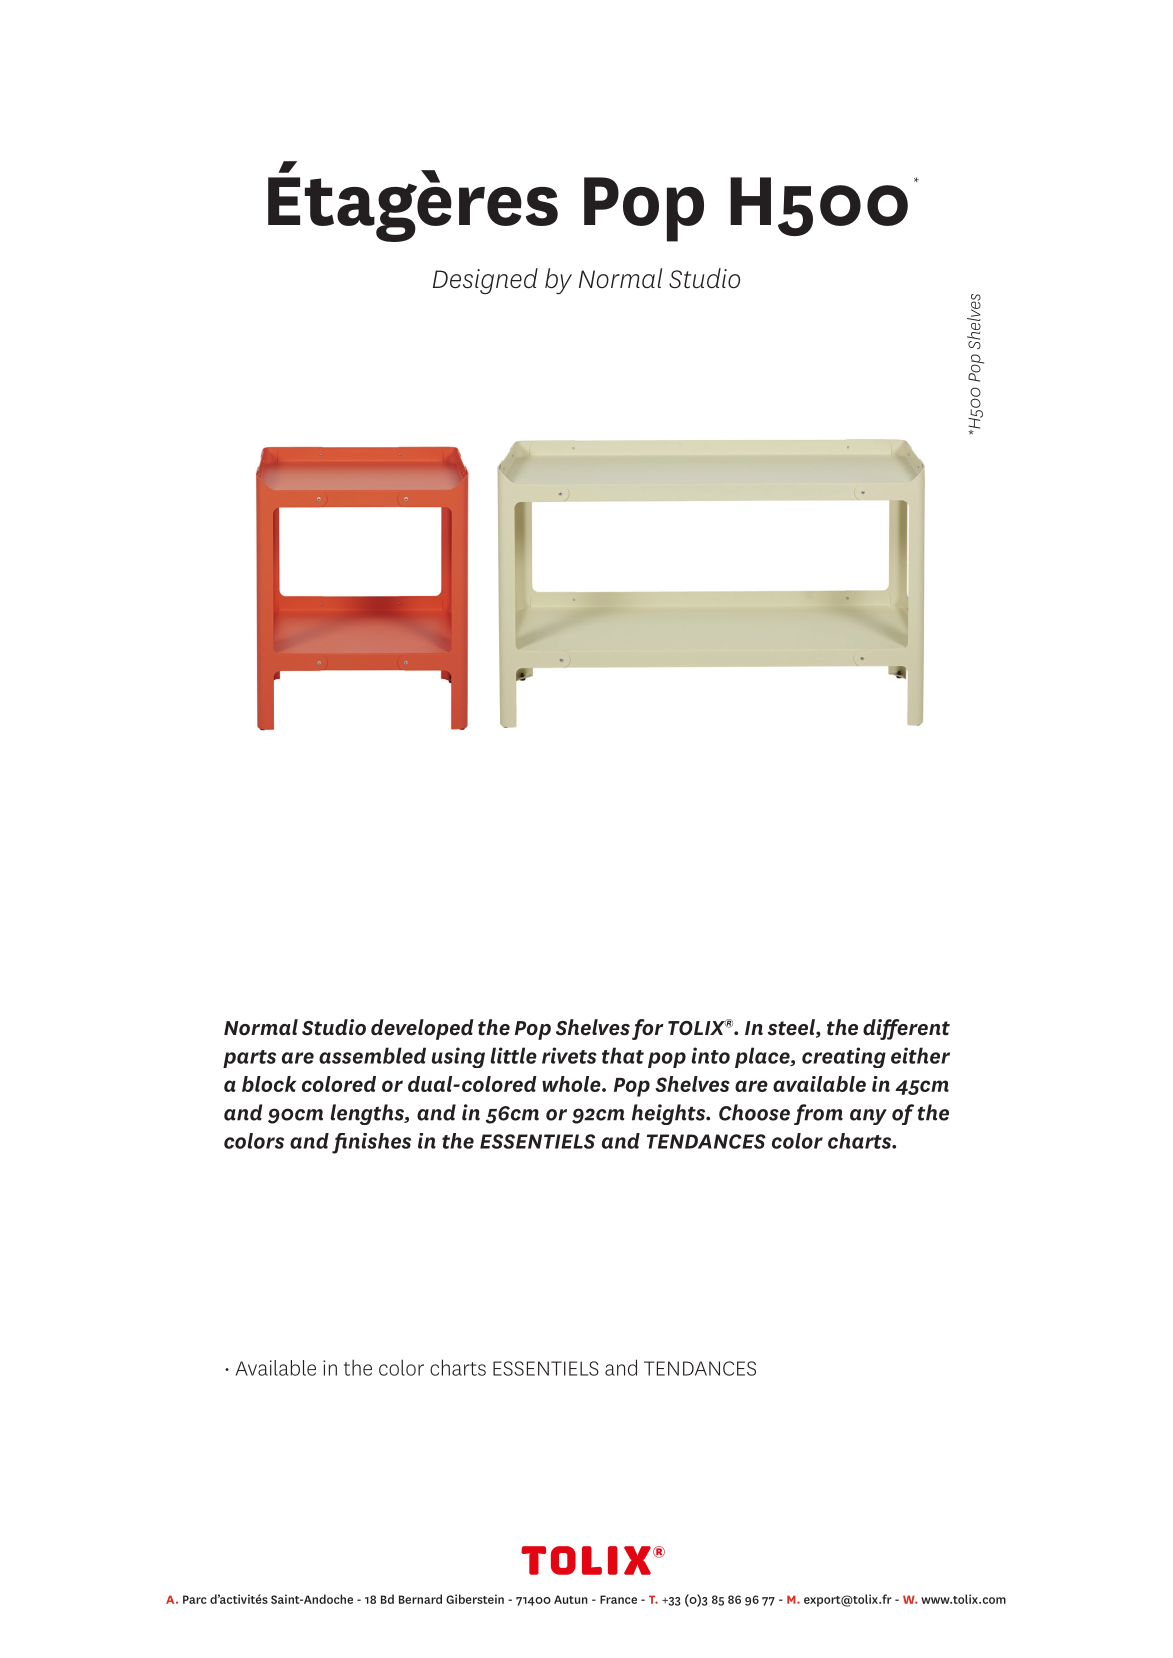 This screenshot has width=1173, height=1658. What do you see at coordinates (485, 281) in the screenshot?
I see `Designed` at bounding box center [485, 281].
